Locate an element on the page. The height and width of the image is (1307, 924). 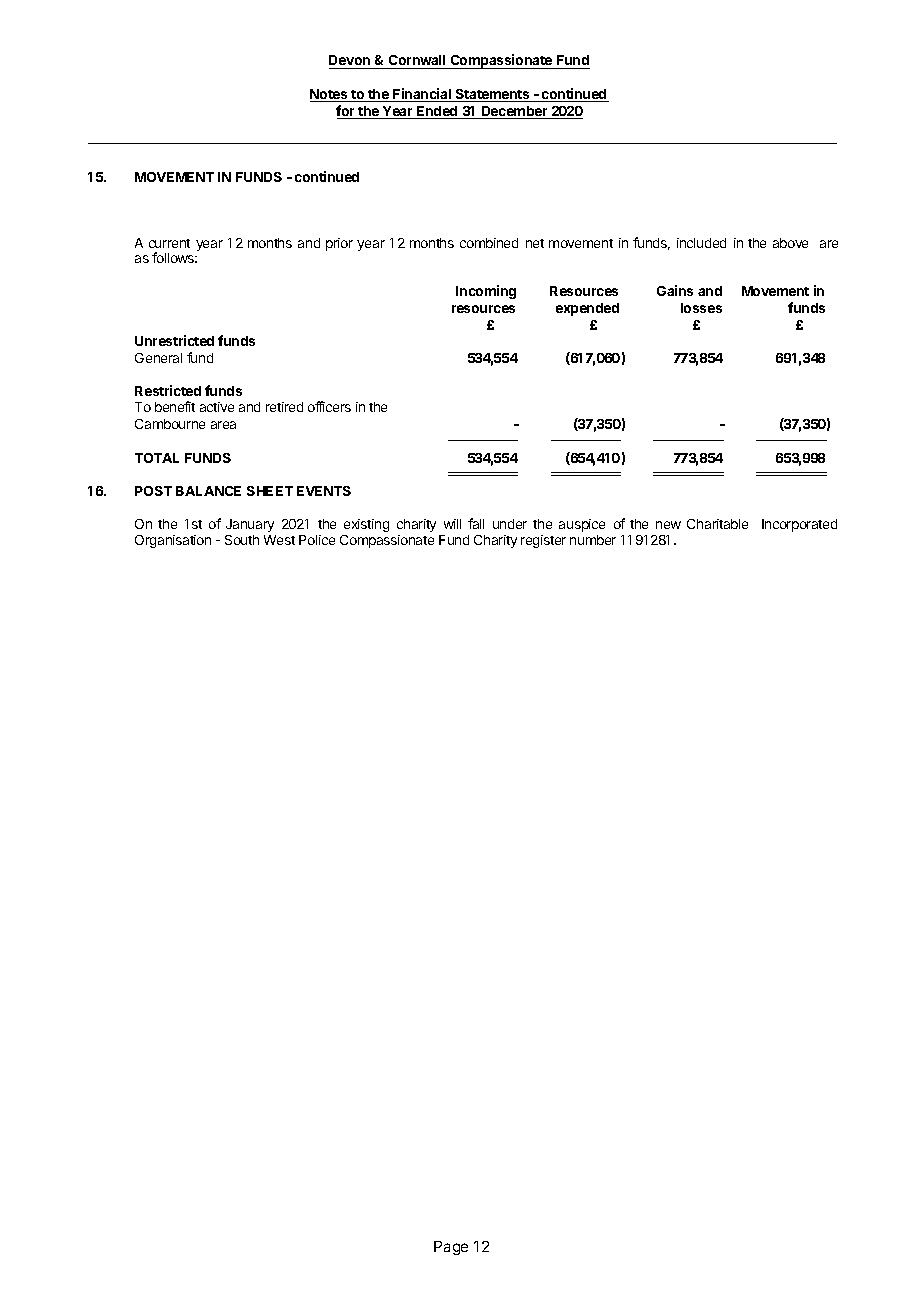
South is located at coordinates (242, 540).
